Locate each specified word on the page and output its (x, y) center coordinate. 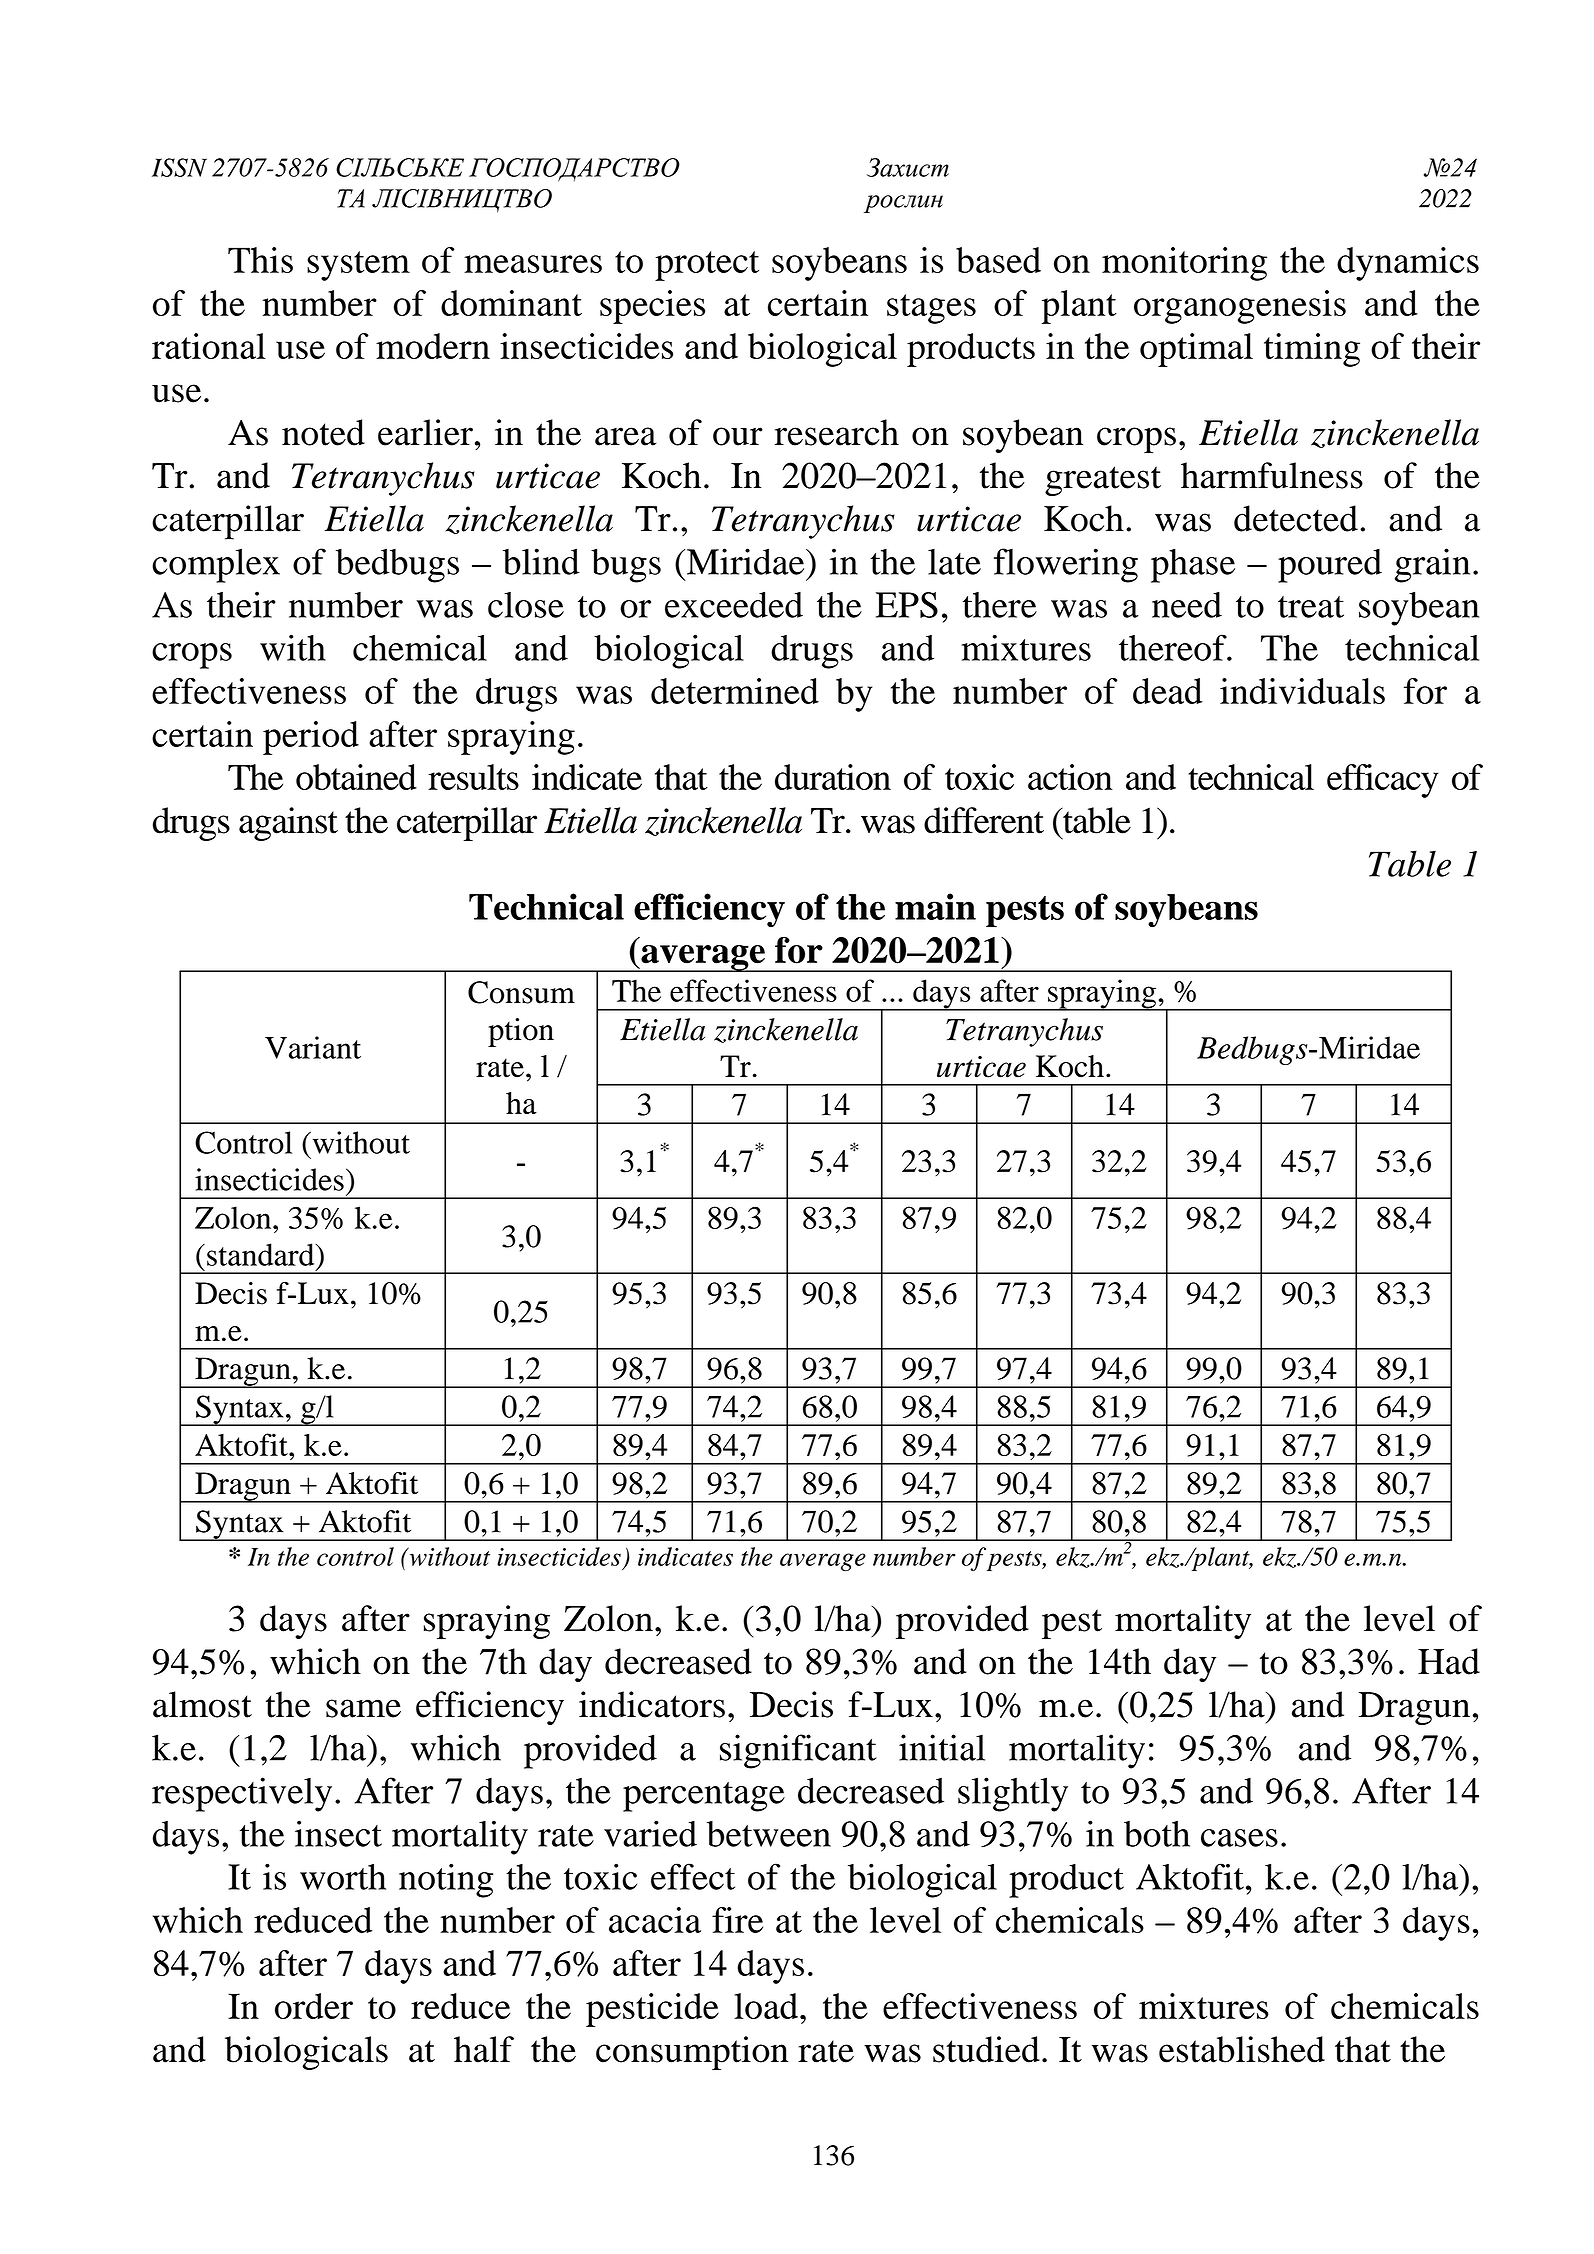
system (358, 266)
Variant (313, 1047)
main (935, 906)
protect (707, 266)
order (314, 2006)
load (766, 2006)
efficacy (1383, 781)
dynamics (1408, 264)
